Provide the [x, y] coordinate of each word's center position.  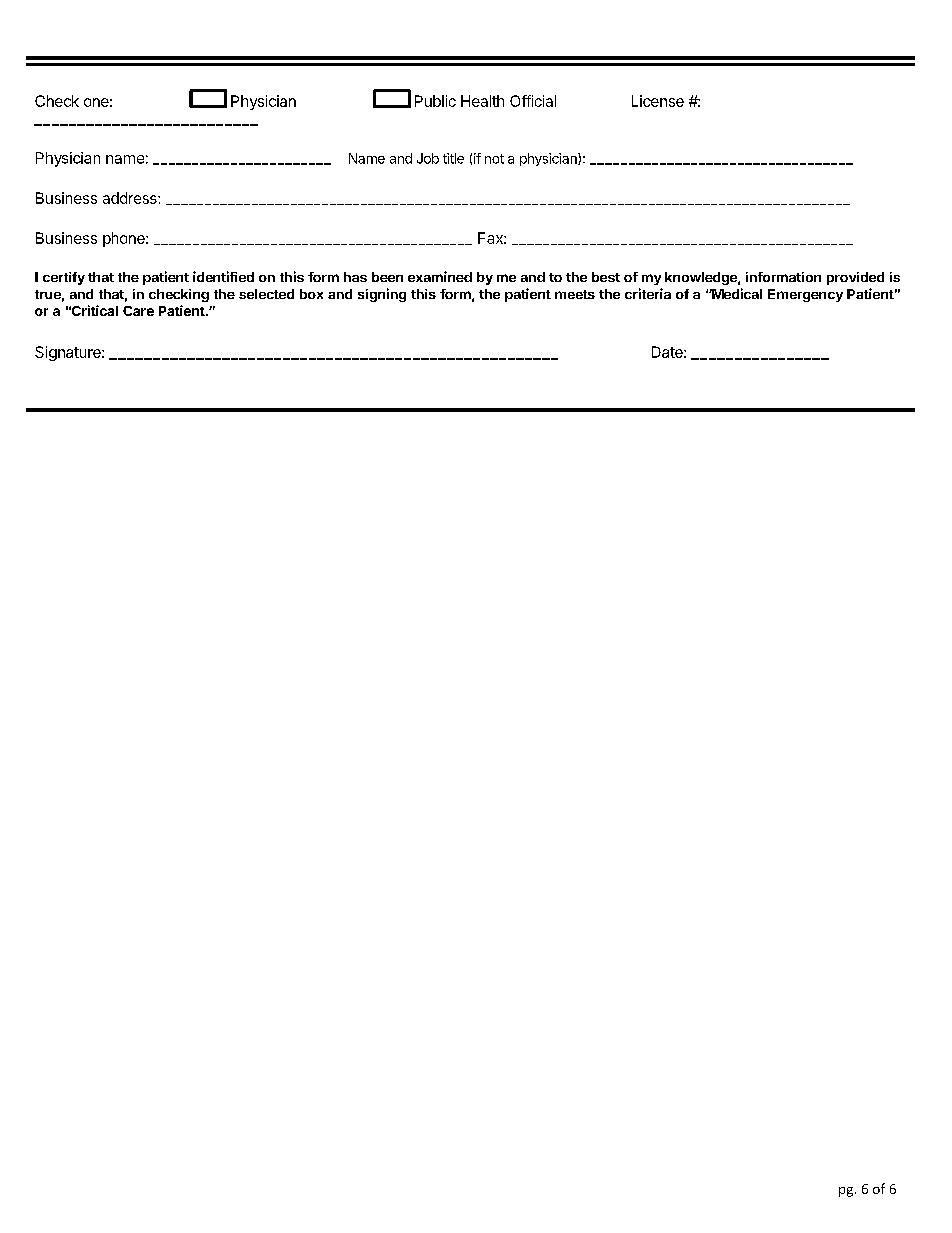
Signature [69, 353]
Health [482, 101]
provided [855, 278]
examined [440, 276]
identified [223, 276]
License [658, 101]
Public [435, 101]
